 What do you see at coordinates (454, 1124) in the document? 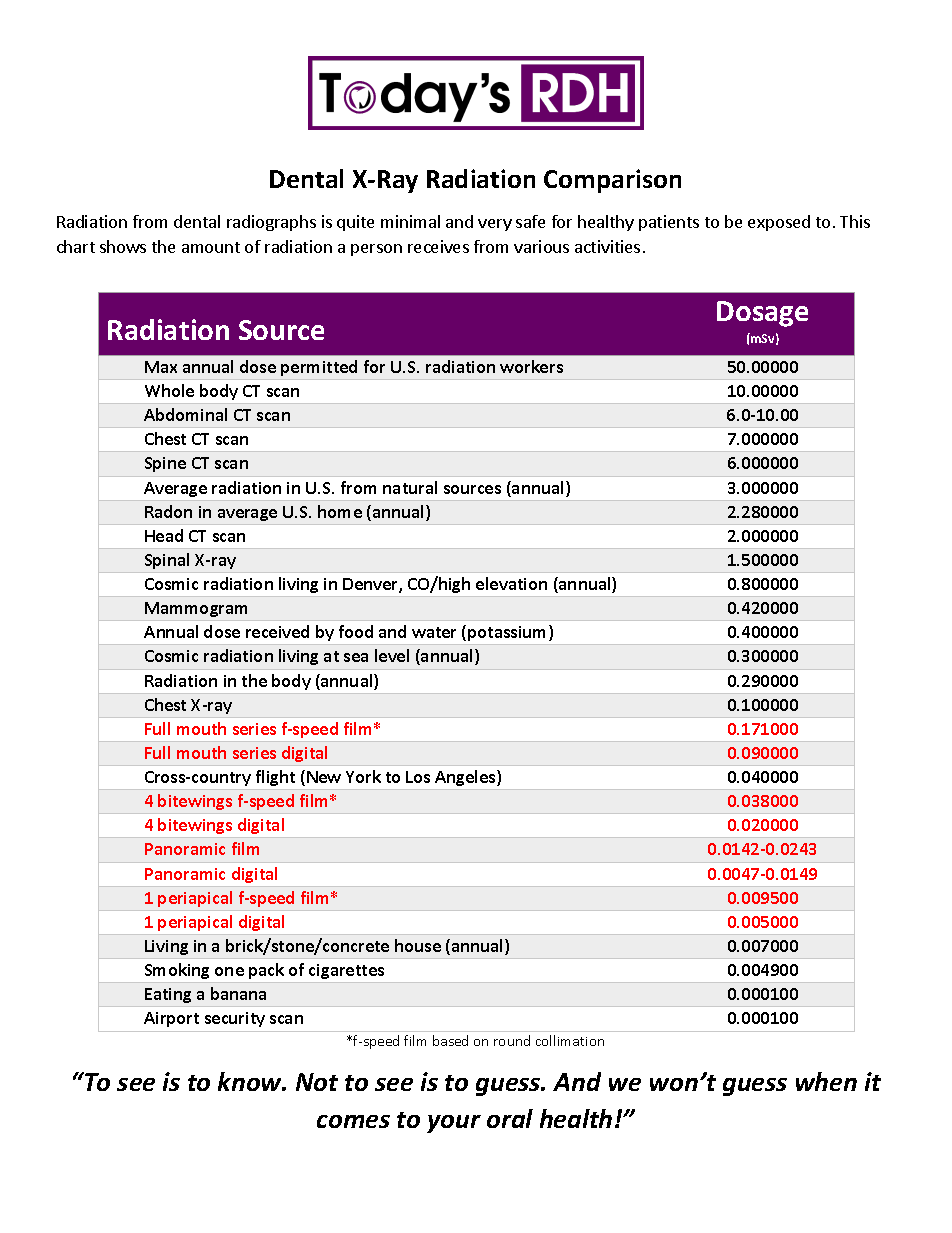
I see `your` at bounding box center [454, 1124].
